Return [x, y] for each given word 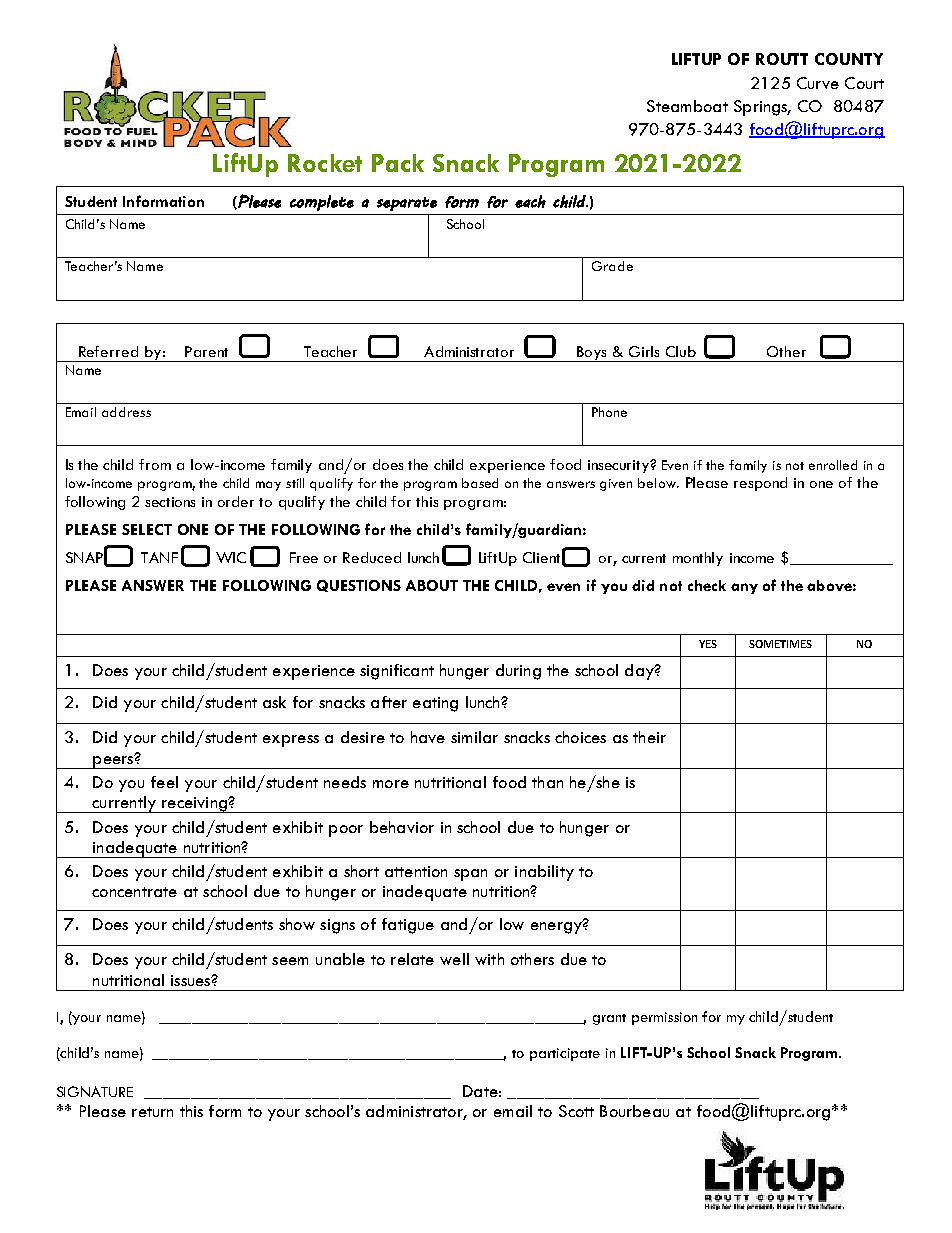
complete [322, 203]
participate [565, 1054]
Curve [818, 83]
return [152, 1112]
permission [664, 1018]
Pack [398, 163]
